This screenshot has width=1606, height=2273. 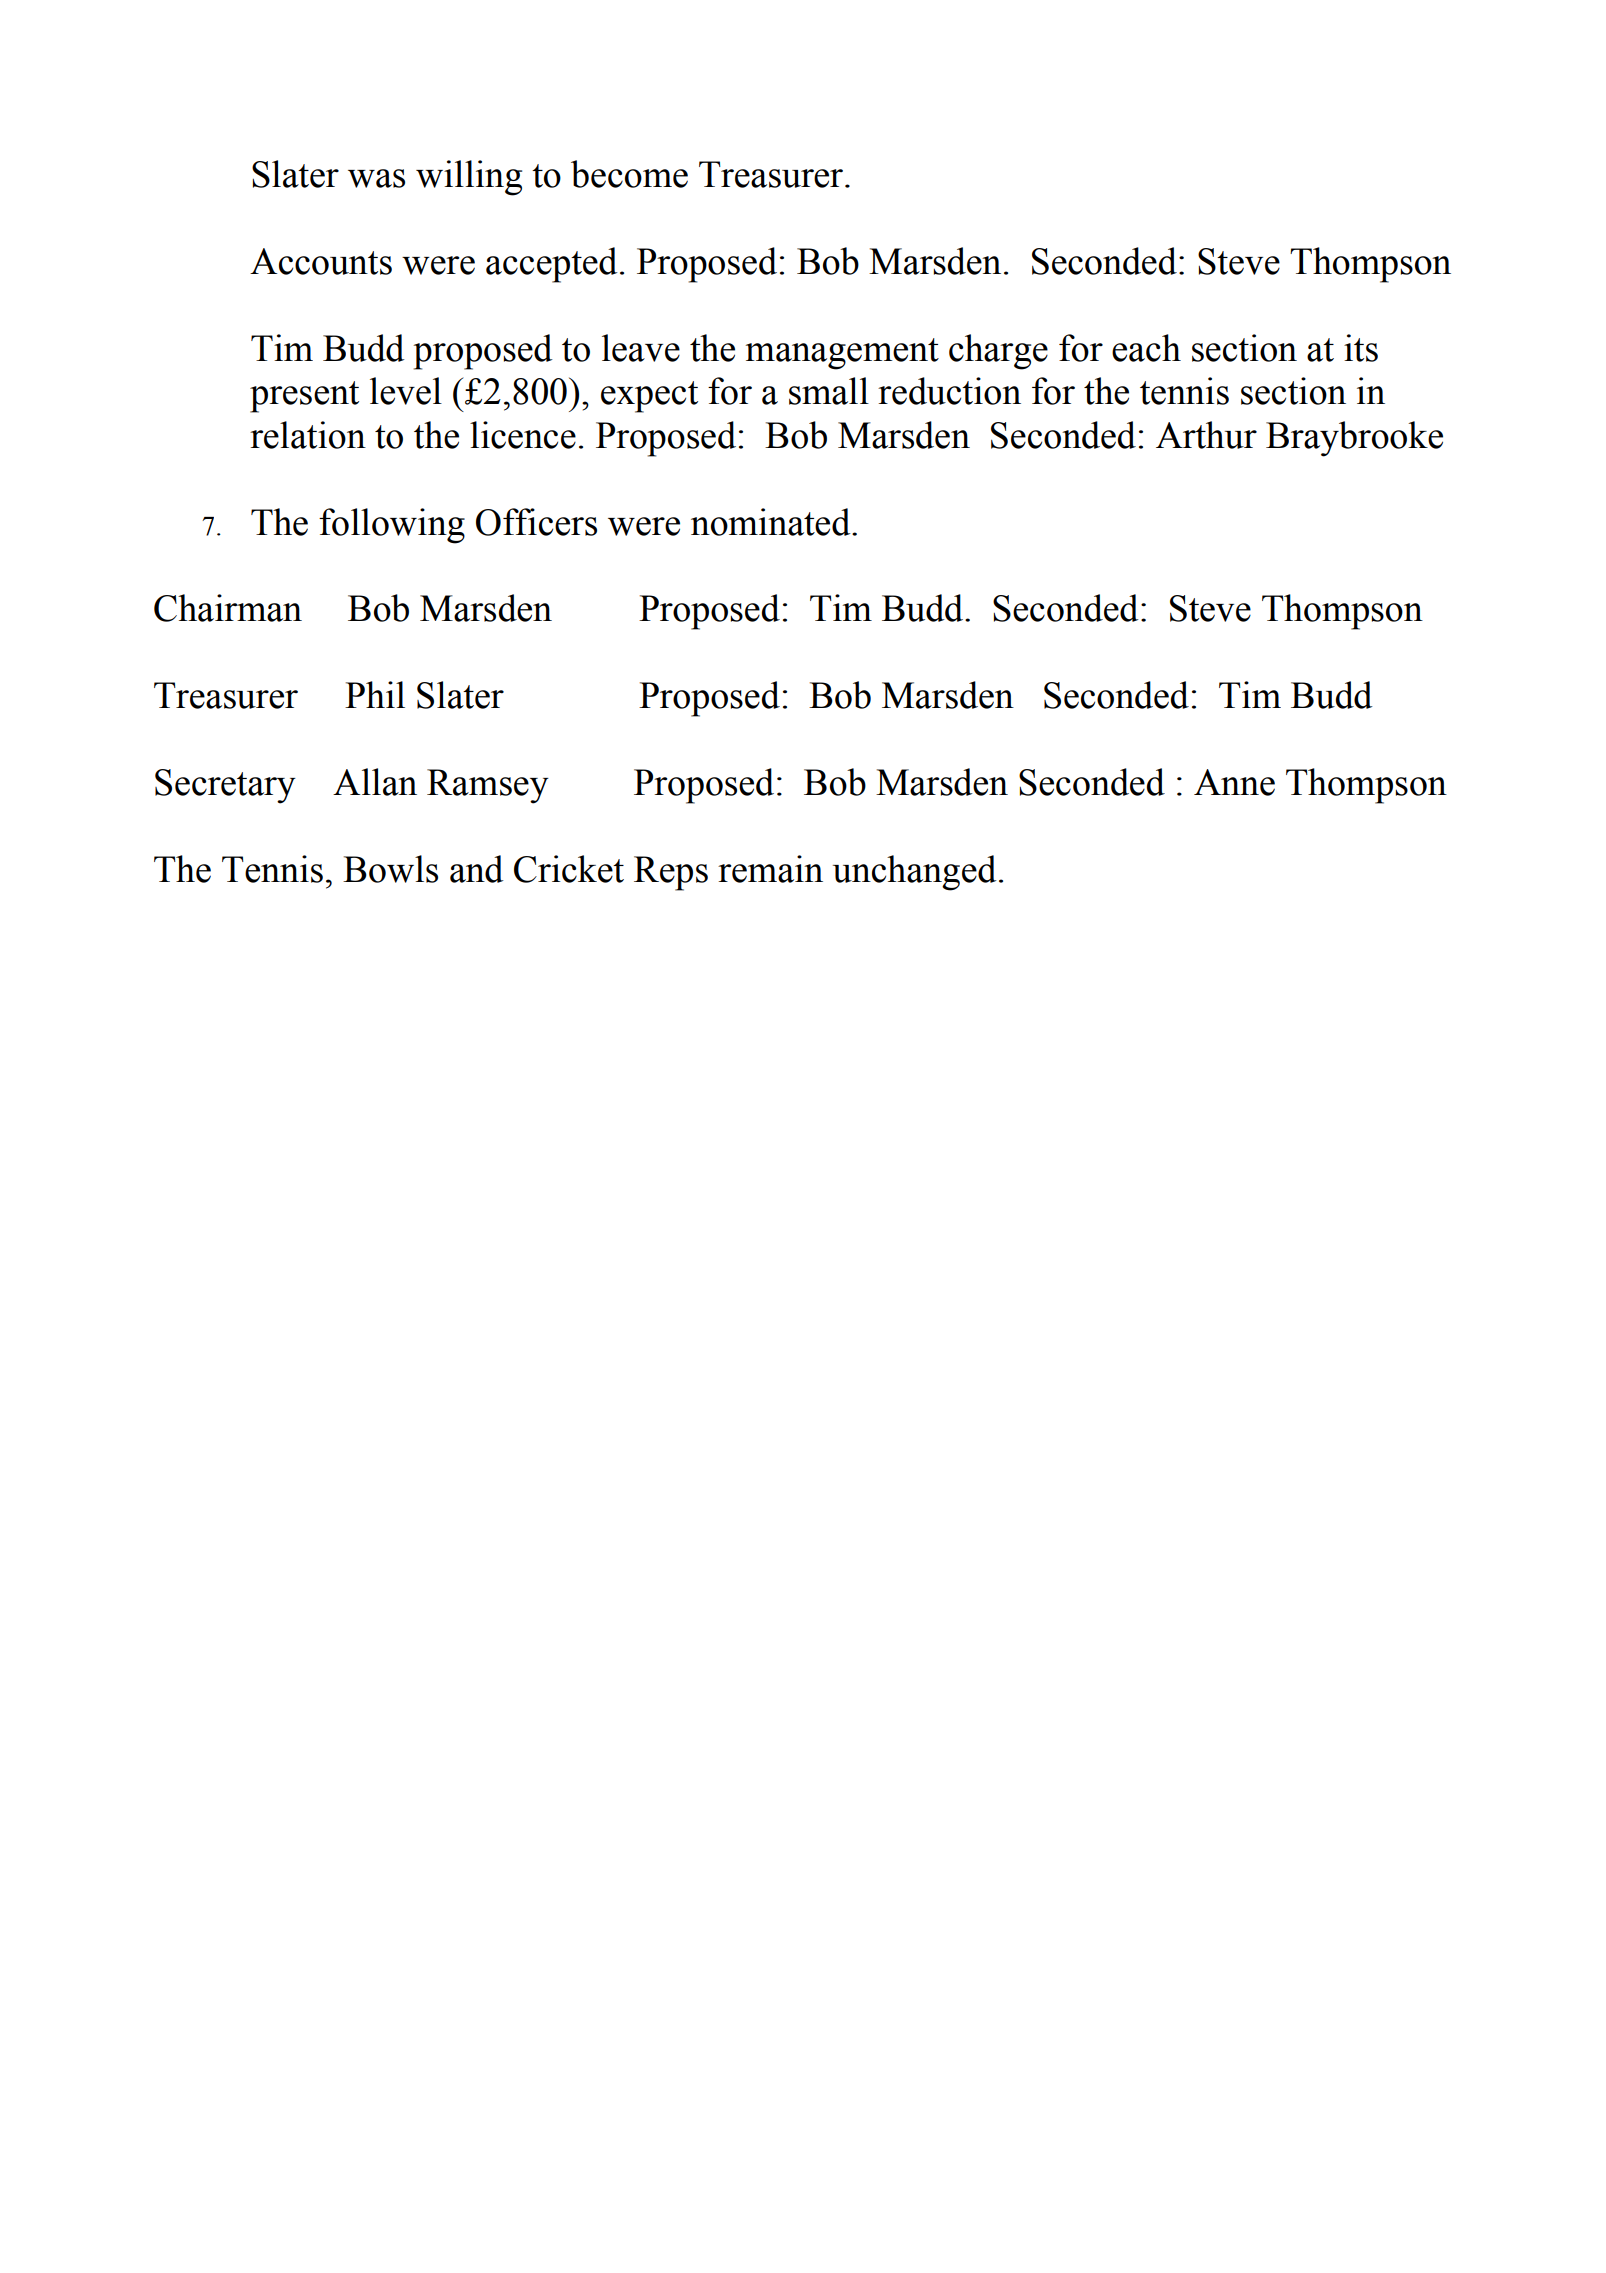 I want to click on Bowls, so click(x=390, y=869).
